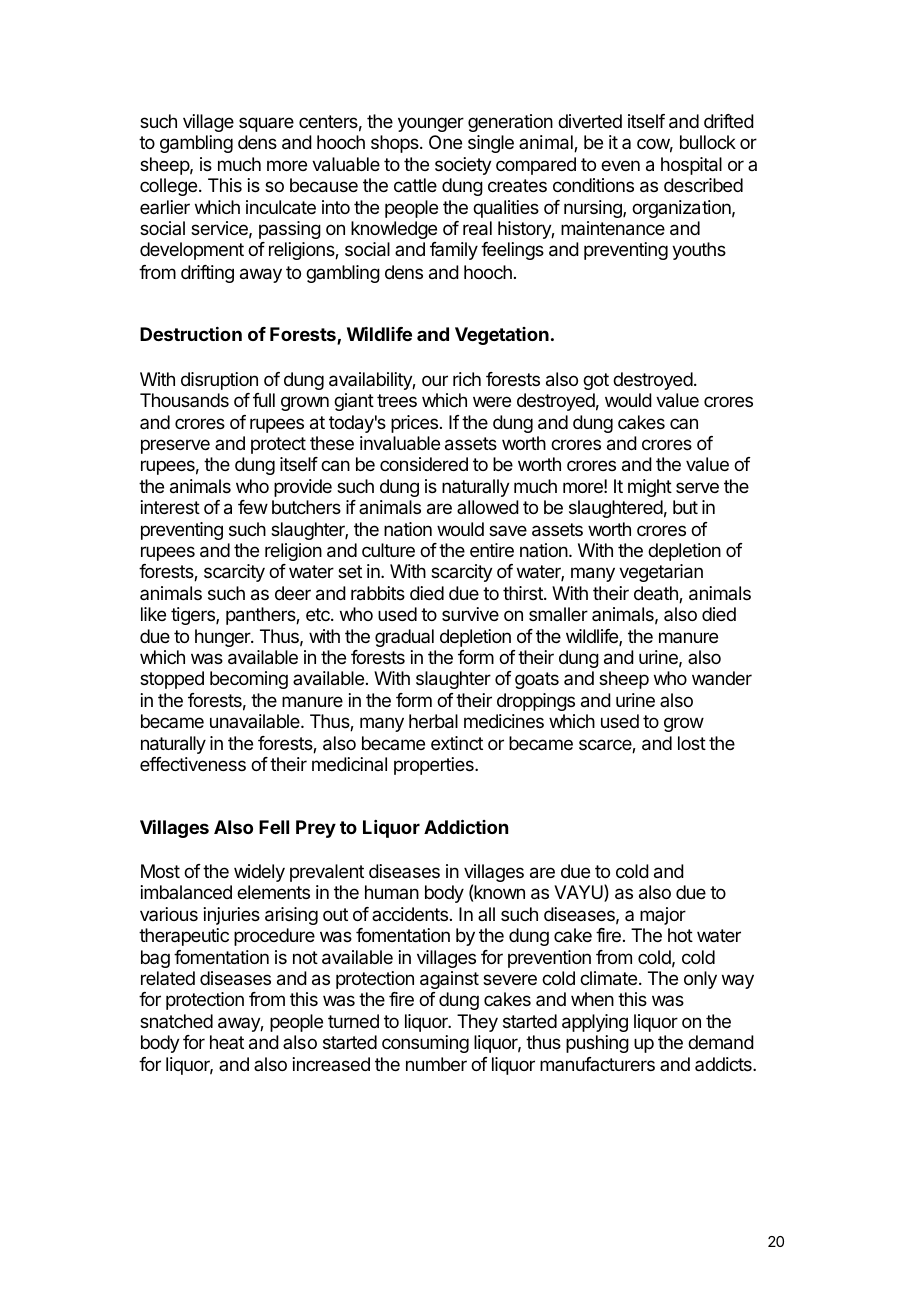  What do you see at coordinates (227, 1042) in the screenshot?
I see `heat` at bounding box center [227, 1042].
